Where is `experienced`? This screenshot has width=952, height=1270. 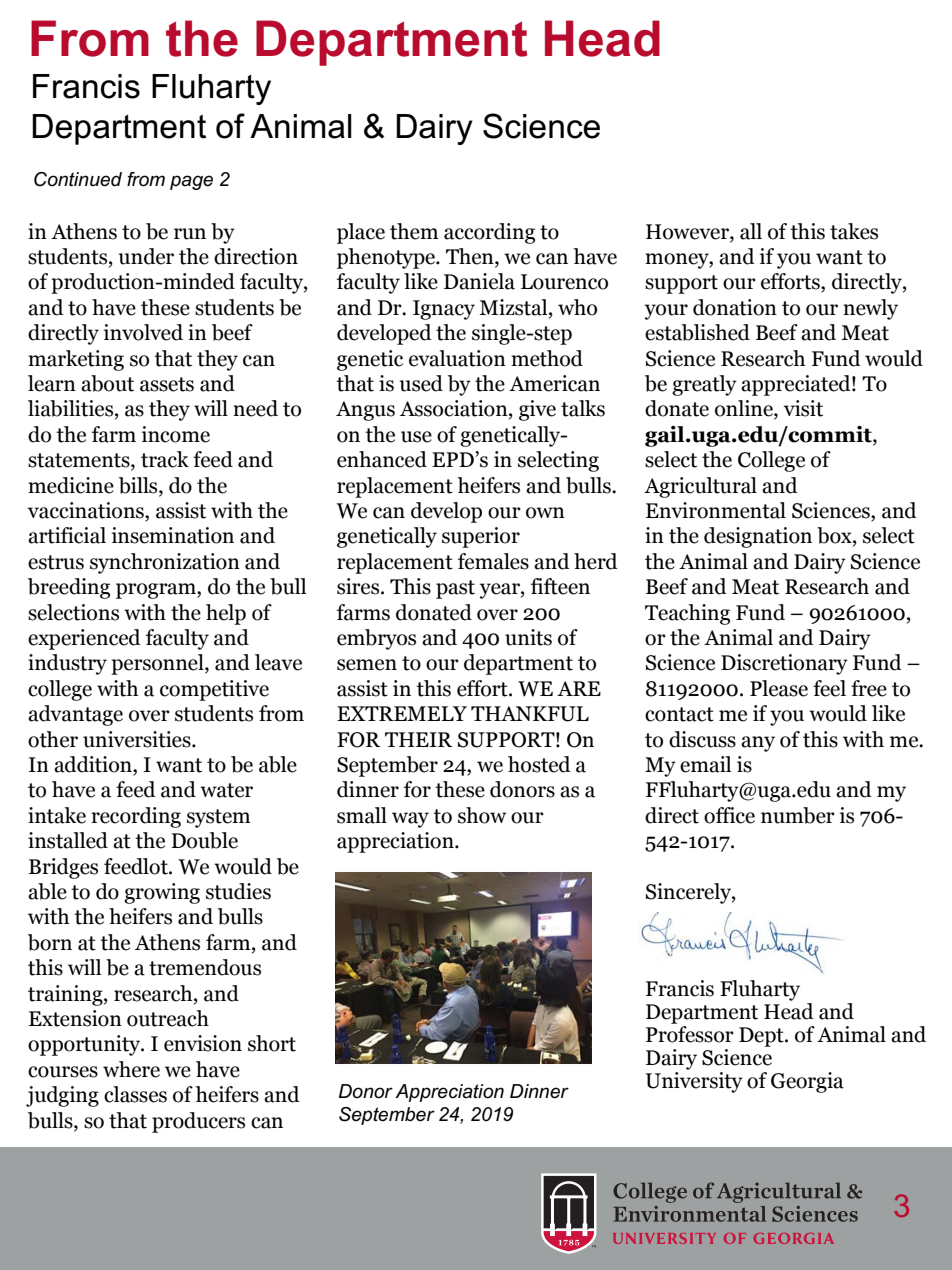
experienced is located at coordinates (84, 639).
